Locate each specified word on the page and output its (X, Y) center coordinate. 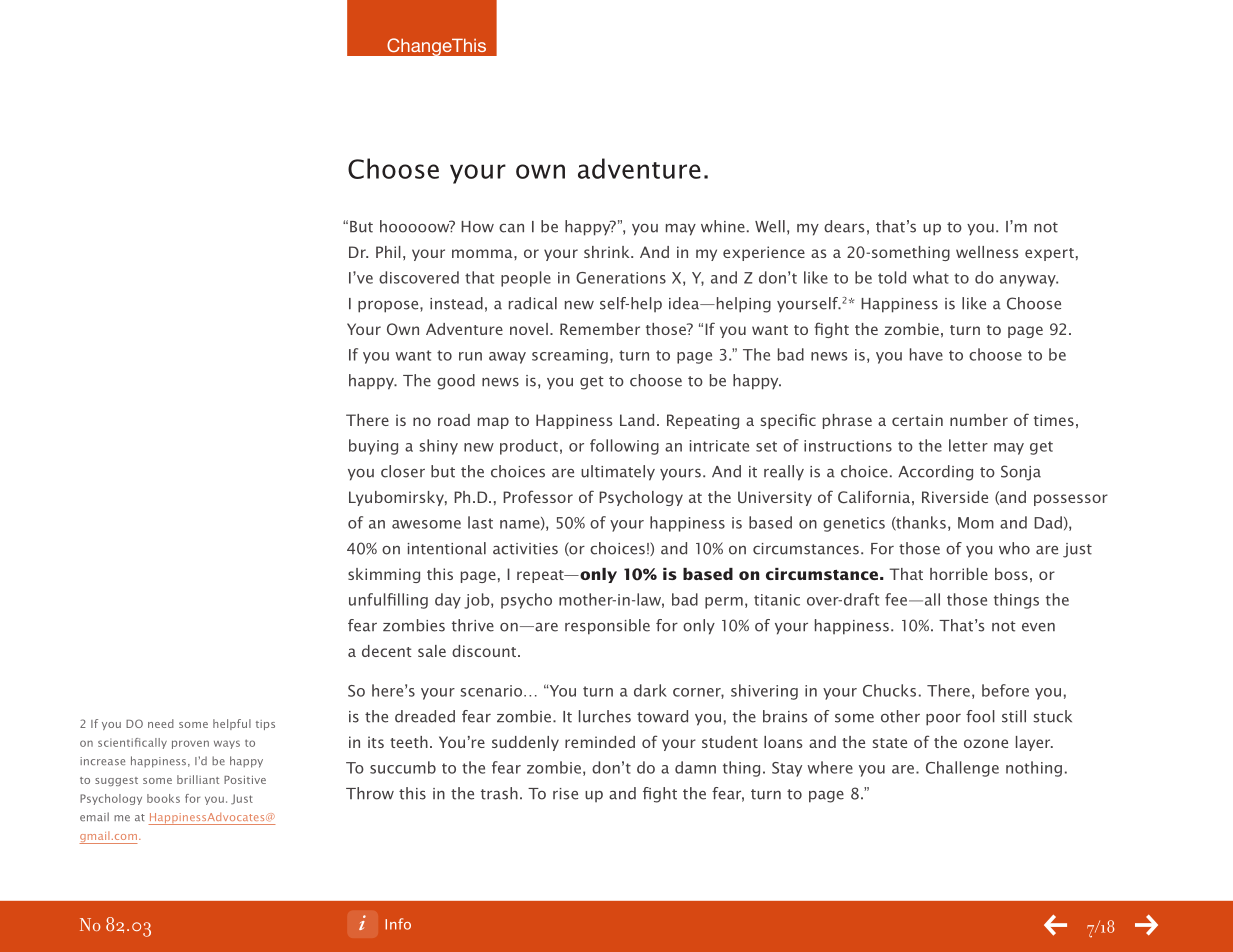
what (931, 277)
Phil (388, 252)
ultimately (618, 473)
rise (565, 794)
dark (650, 690)
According (935, 473)
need (161, 723)
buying (373, 447)
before (1005, 690)
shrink (608, 252)
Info (398, 924)
